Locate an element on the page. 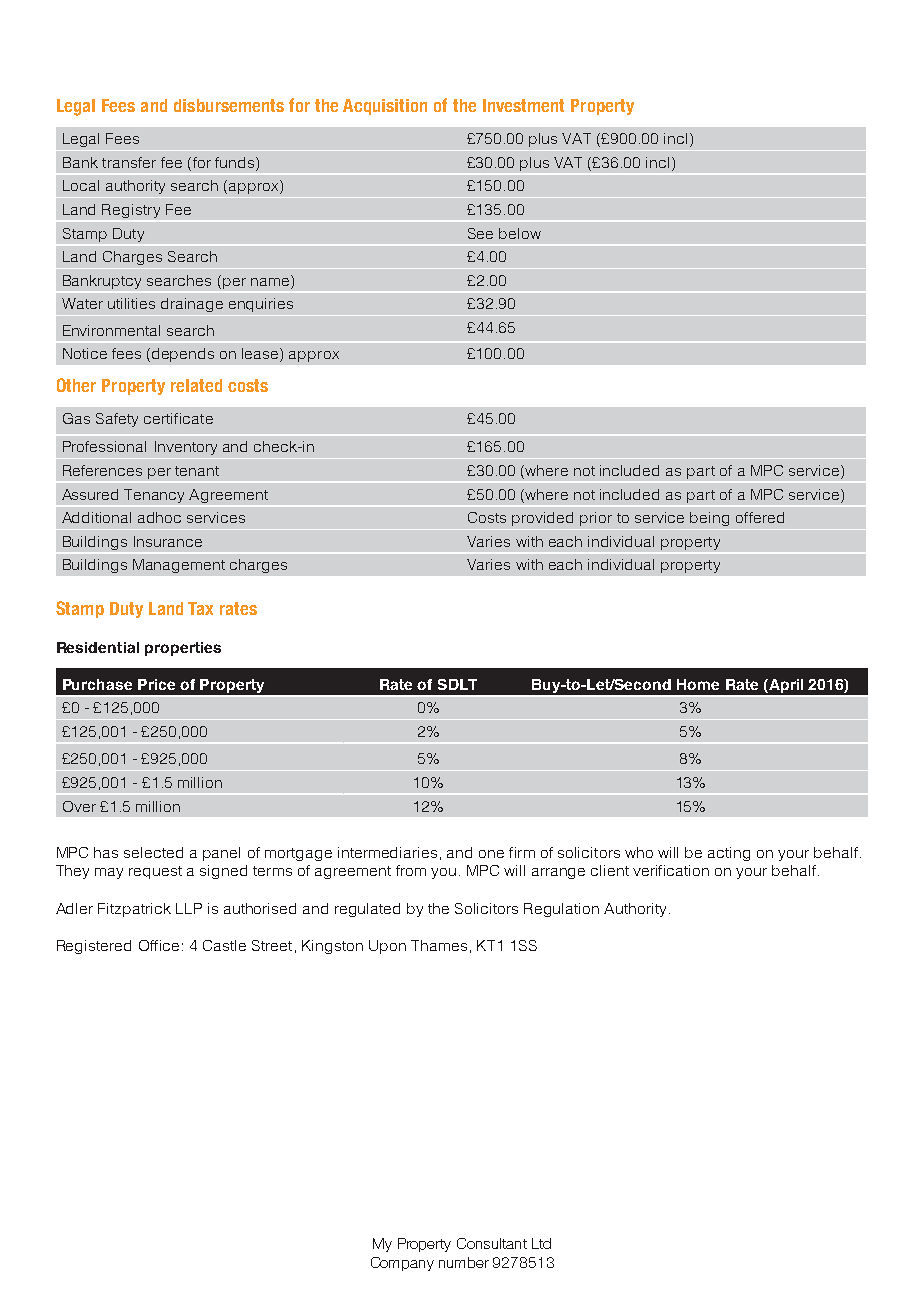 This image has height=1308, width=924. number is located at coordinates (464, 1262).
